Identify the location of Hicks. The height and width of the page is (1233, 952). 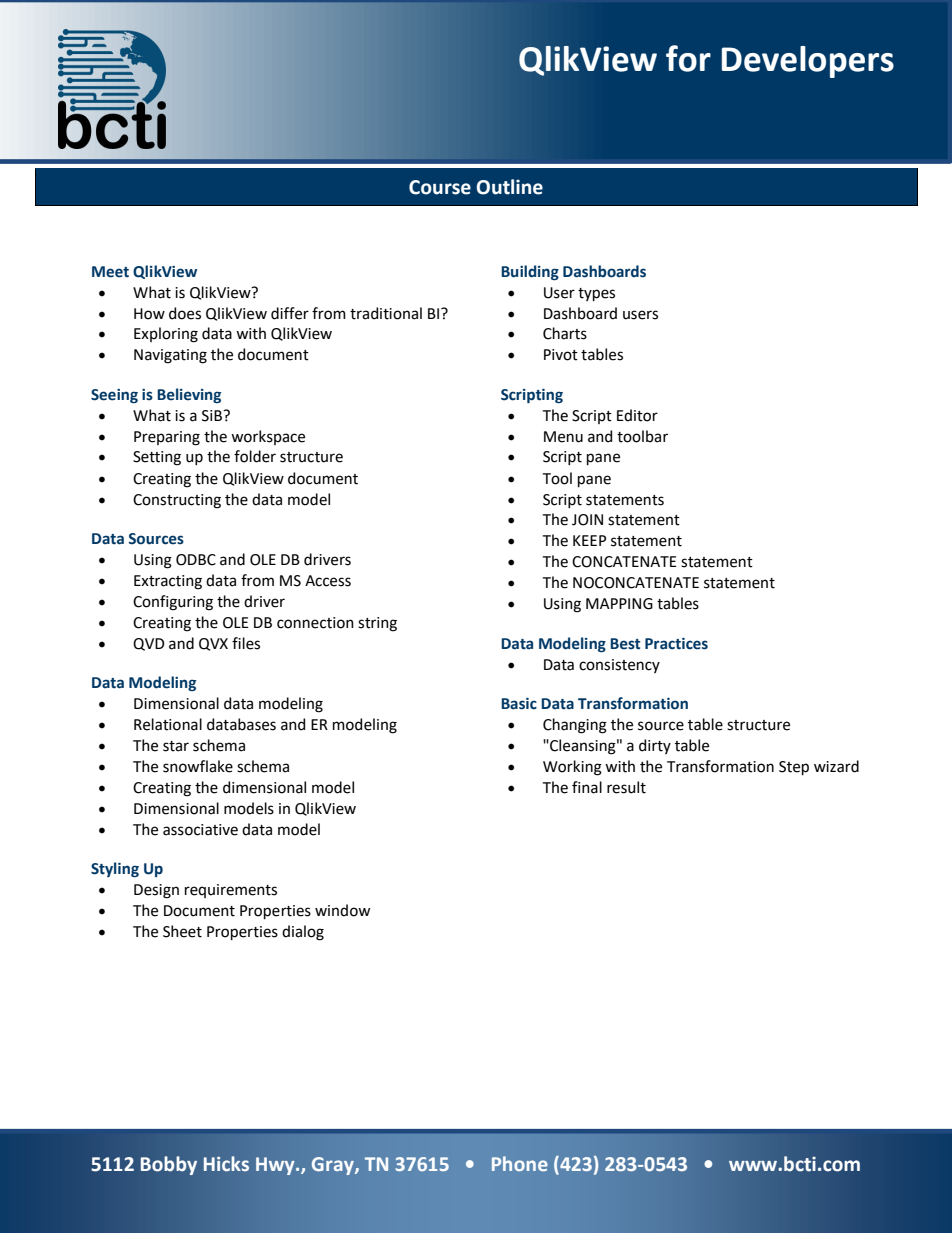
(226, 1164).
